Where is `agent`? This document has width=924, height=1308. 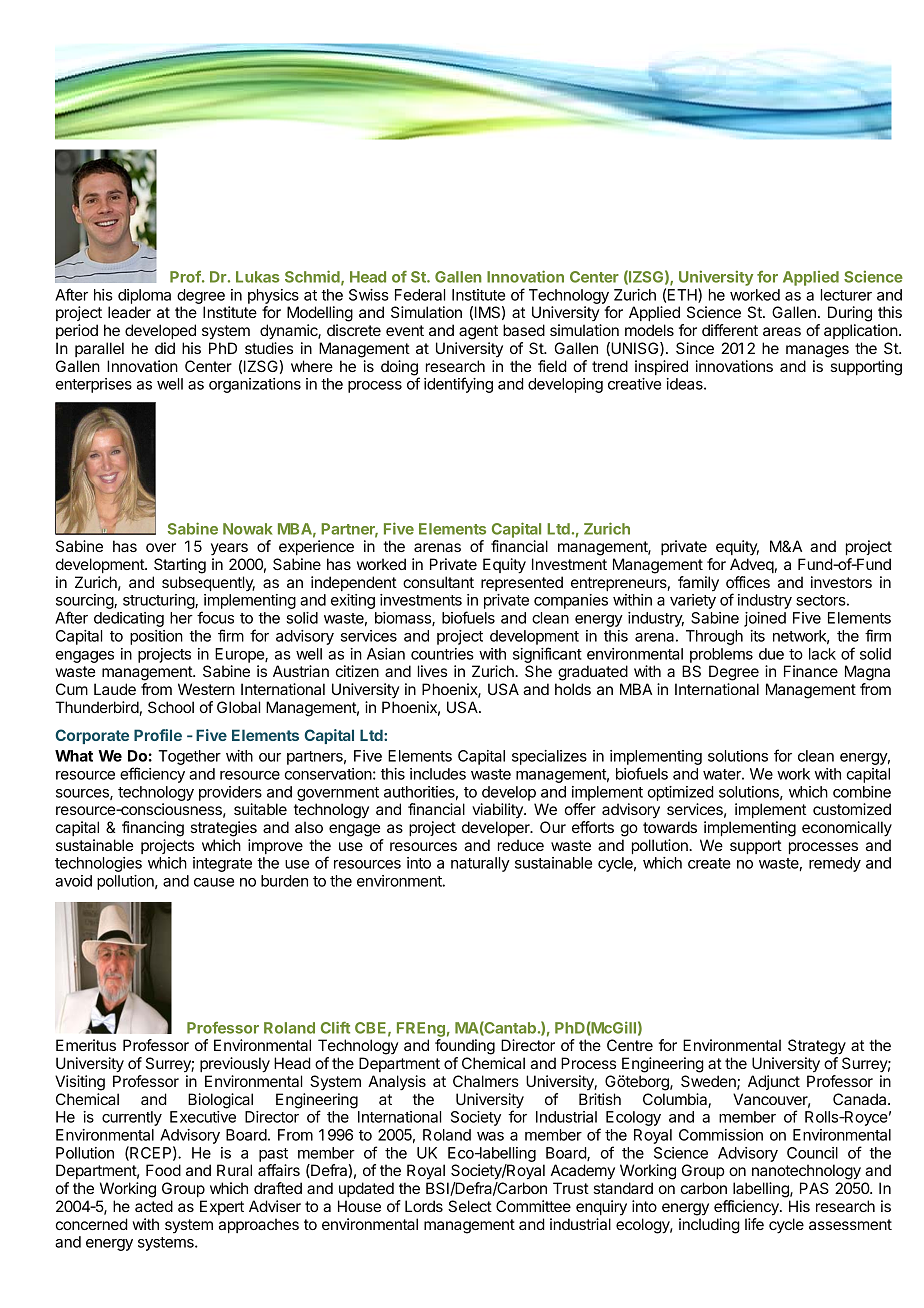
agent is located at coordinates (478, 332).
